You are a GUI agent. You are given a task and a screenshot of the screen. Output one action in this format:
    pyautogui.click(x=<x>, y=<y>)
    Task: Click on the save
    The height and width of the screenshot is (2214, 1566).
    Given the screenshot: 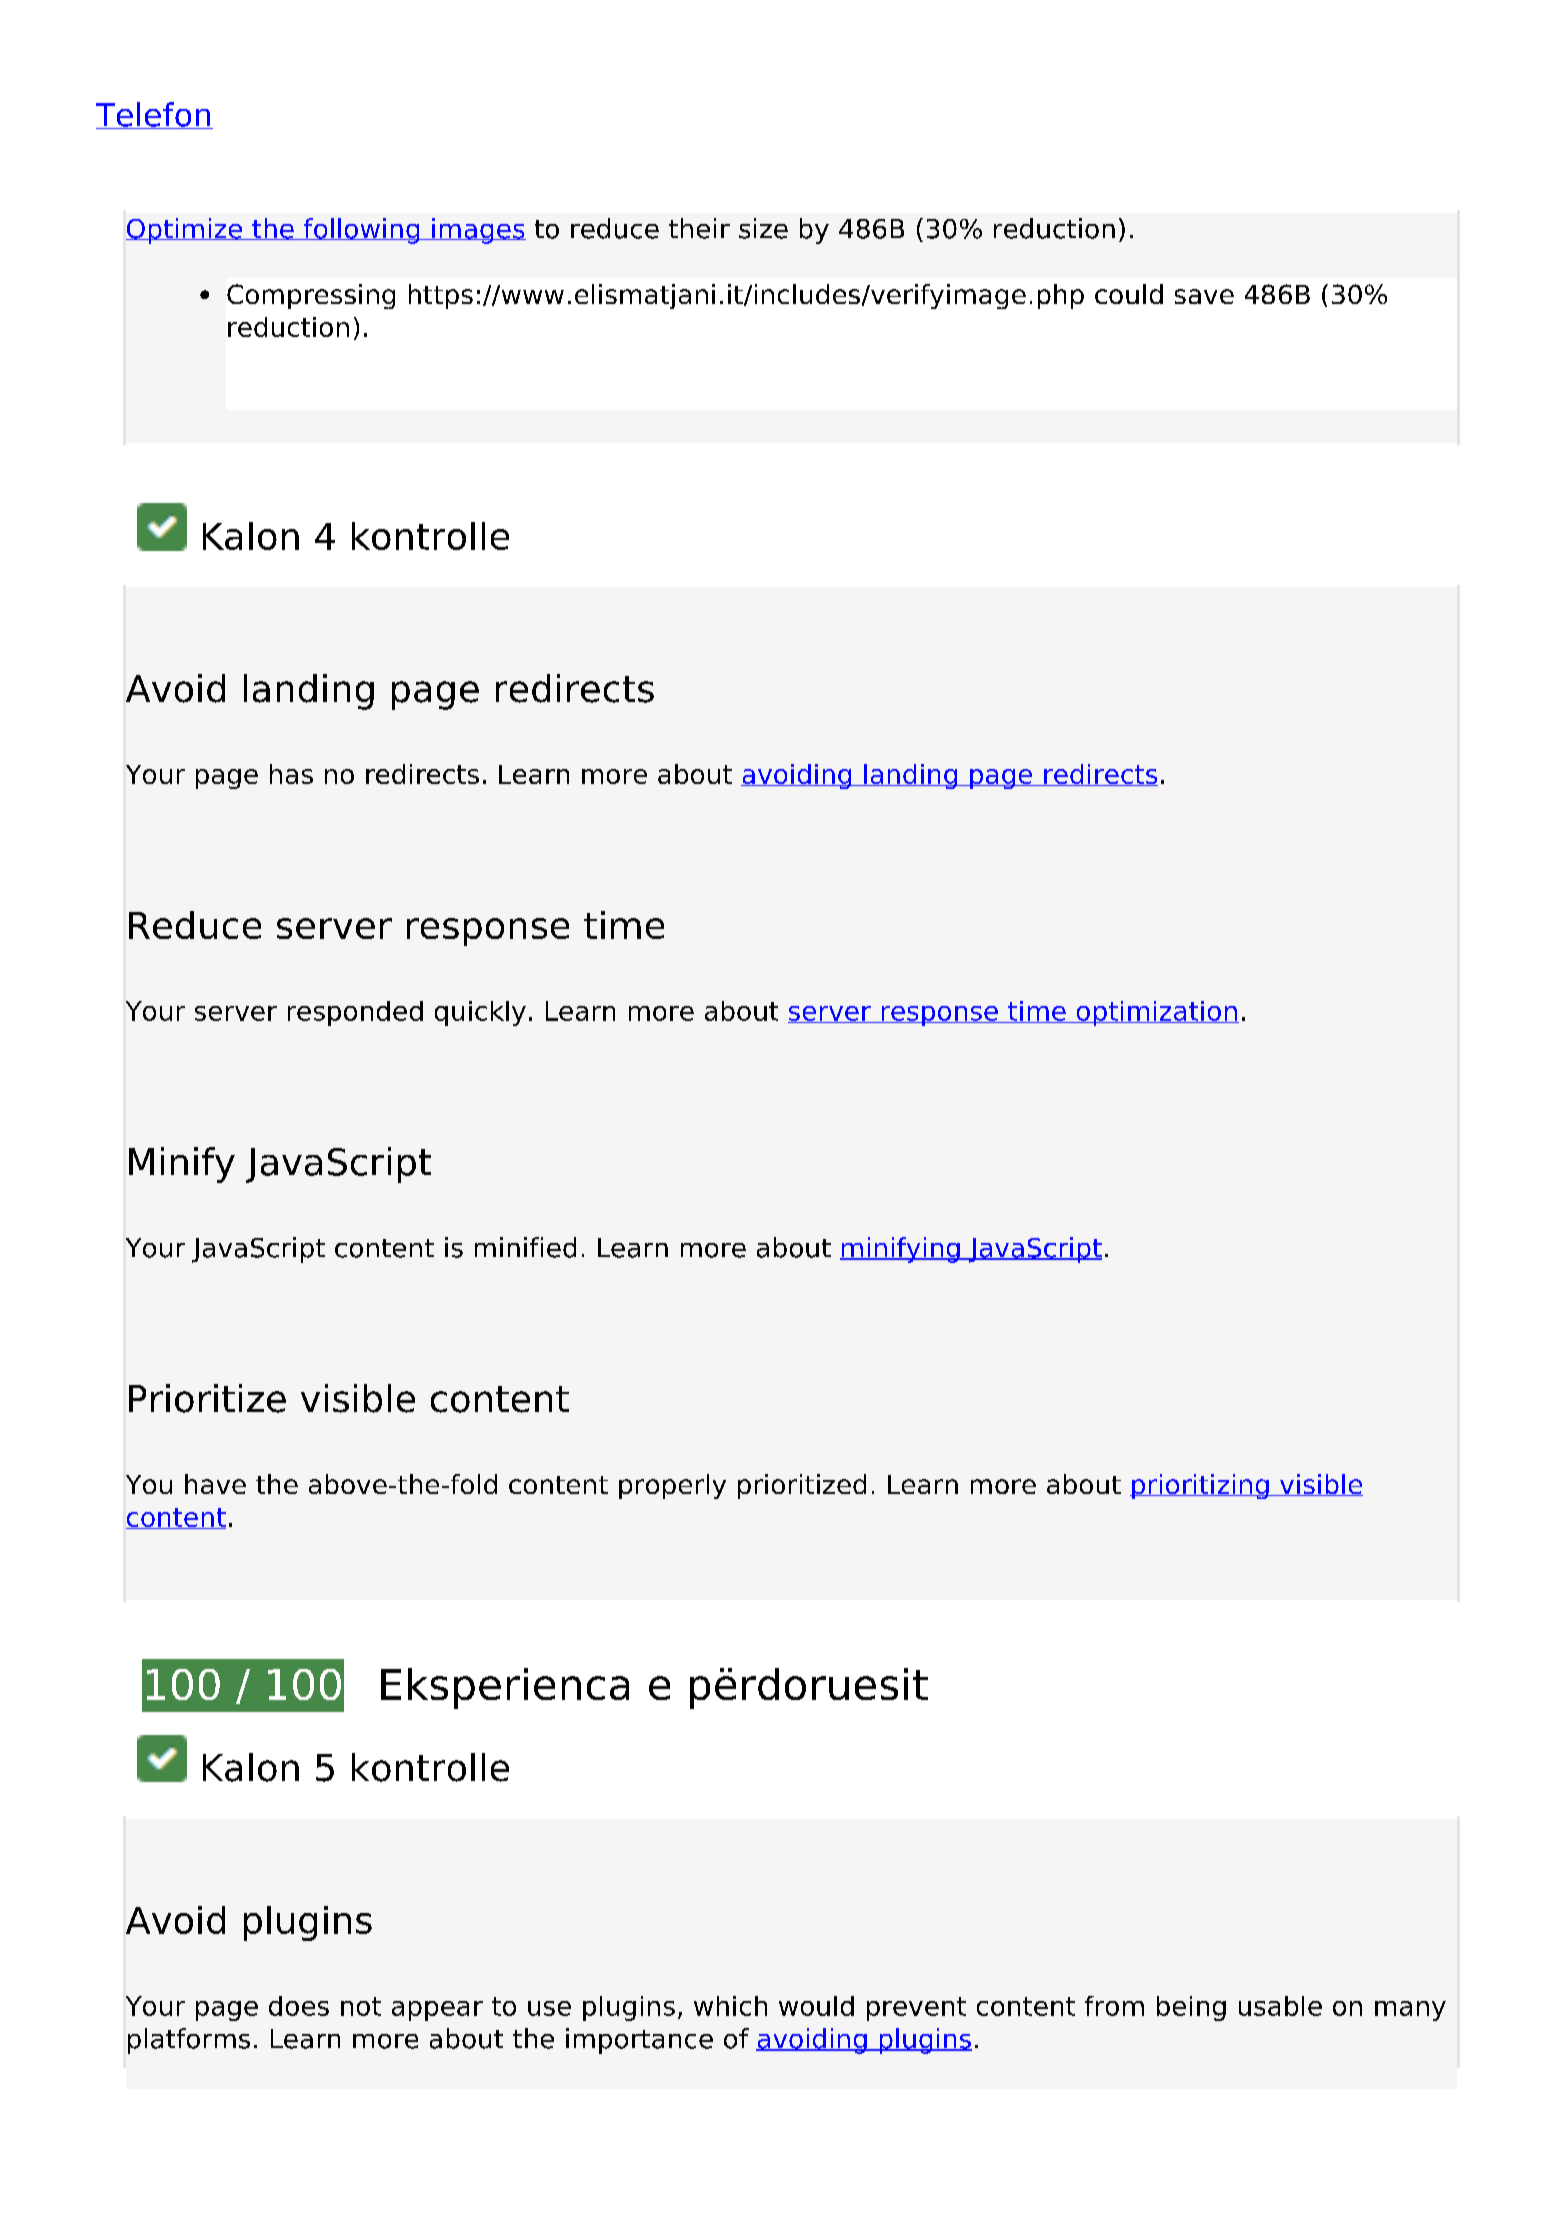 What is the action you would take?
    pyautogui.click(x=1204, y=296)
